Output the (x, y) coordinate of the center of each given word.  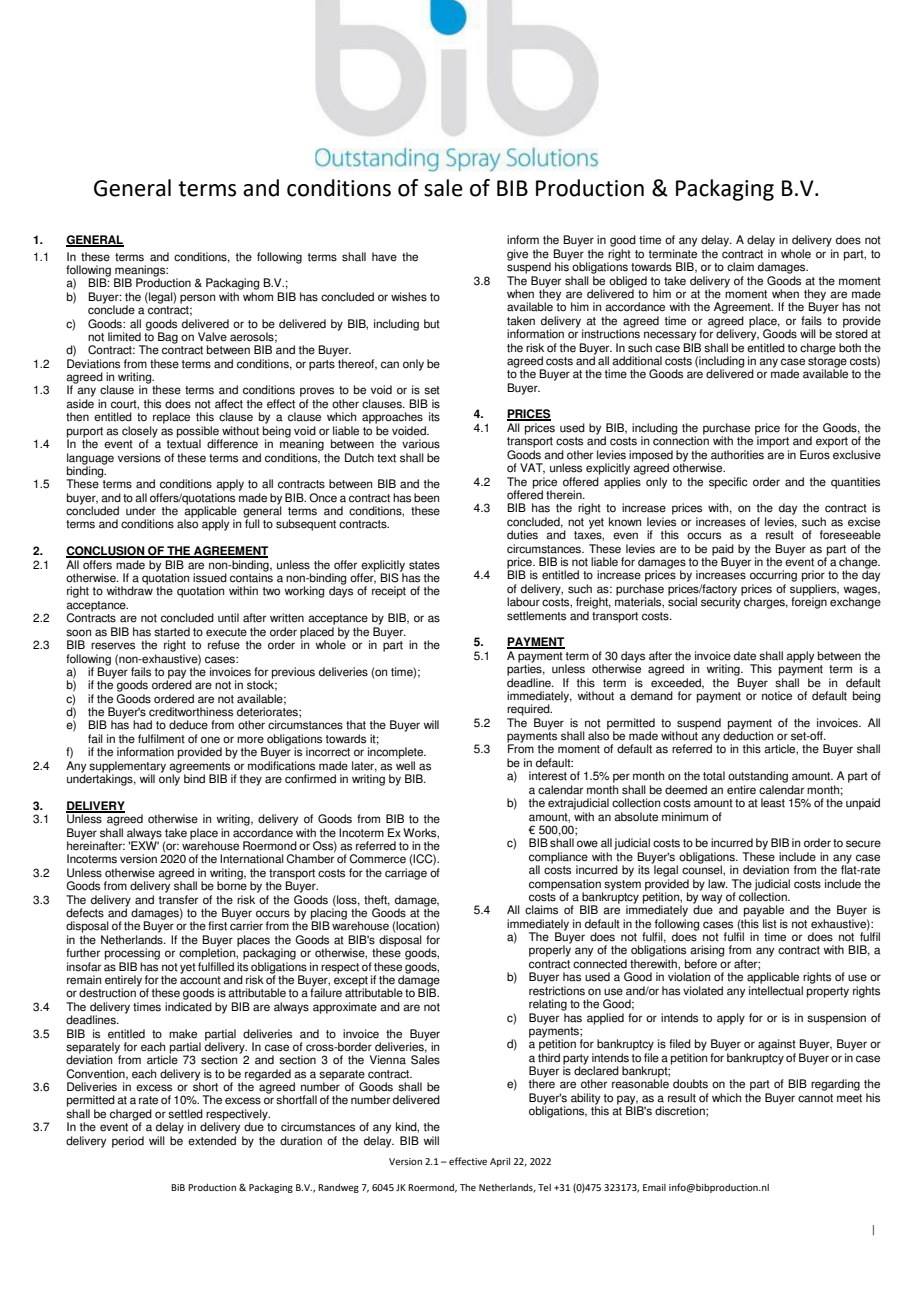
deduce (188, 725)
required (529, 710)
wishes (409, 297)
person (197, 299)
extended (212, 1141)
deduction (748, 735)
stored (851, 333)
